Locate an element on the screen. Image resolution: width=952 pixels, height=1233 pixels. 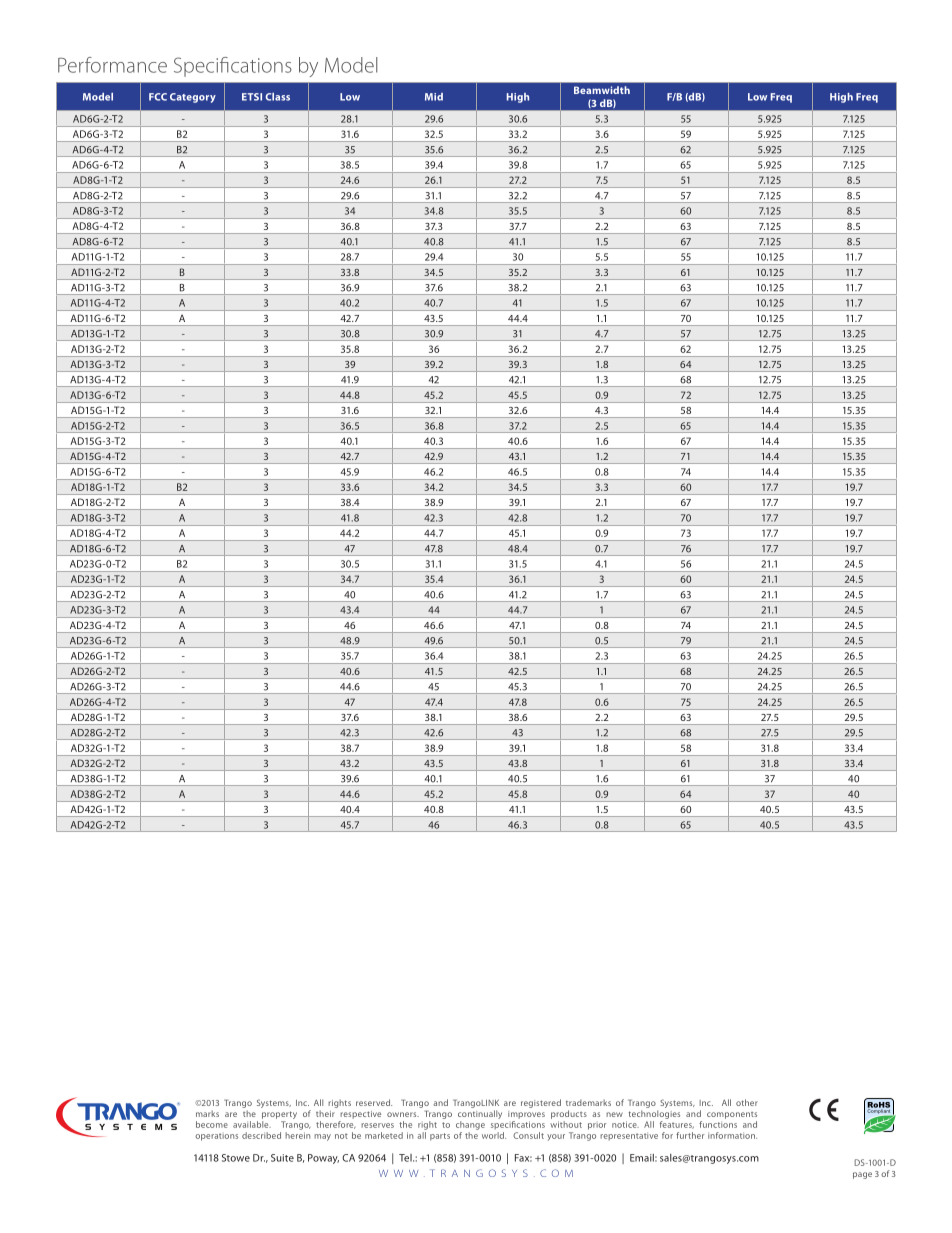
FCC is located at coordinates (158, 97).
